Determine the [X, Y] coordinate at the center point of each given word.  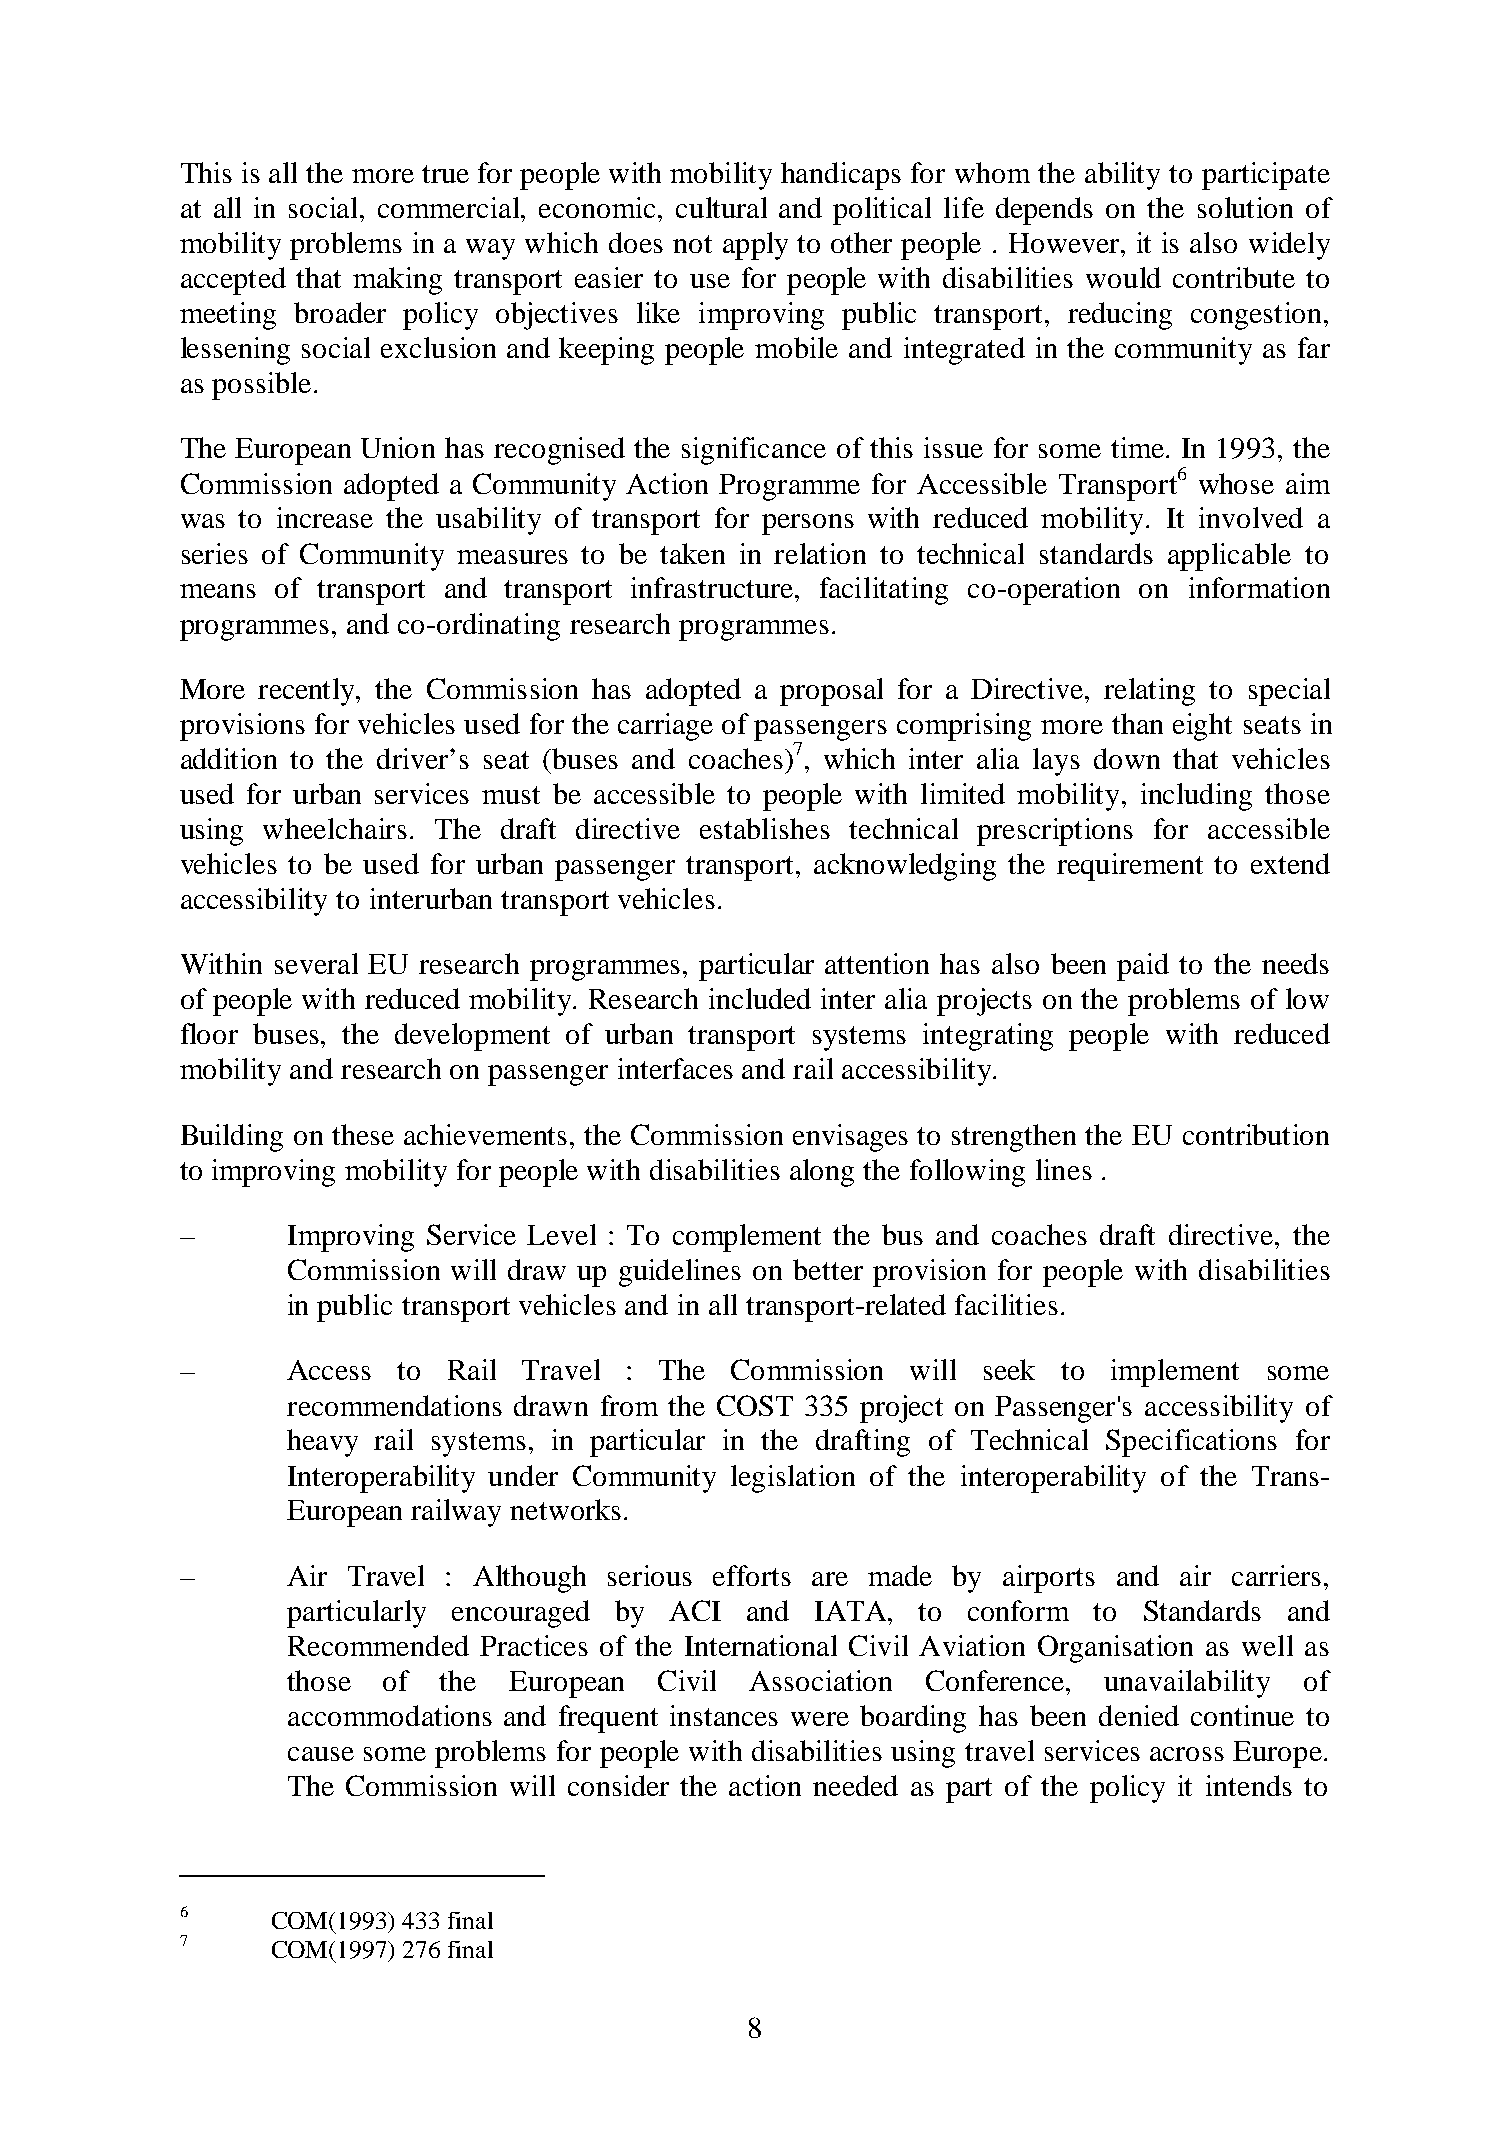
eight [1202, 727]
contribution [1256, 1134]
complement [747, 1238]
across [1187, 1754]
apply [755, 246]
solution [1245, 207]
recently [308, 692]
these [363, 1134]
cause [321, 1754]
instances [724, 1715]
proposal [831, 692]
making [397, 281]
